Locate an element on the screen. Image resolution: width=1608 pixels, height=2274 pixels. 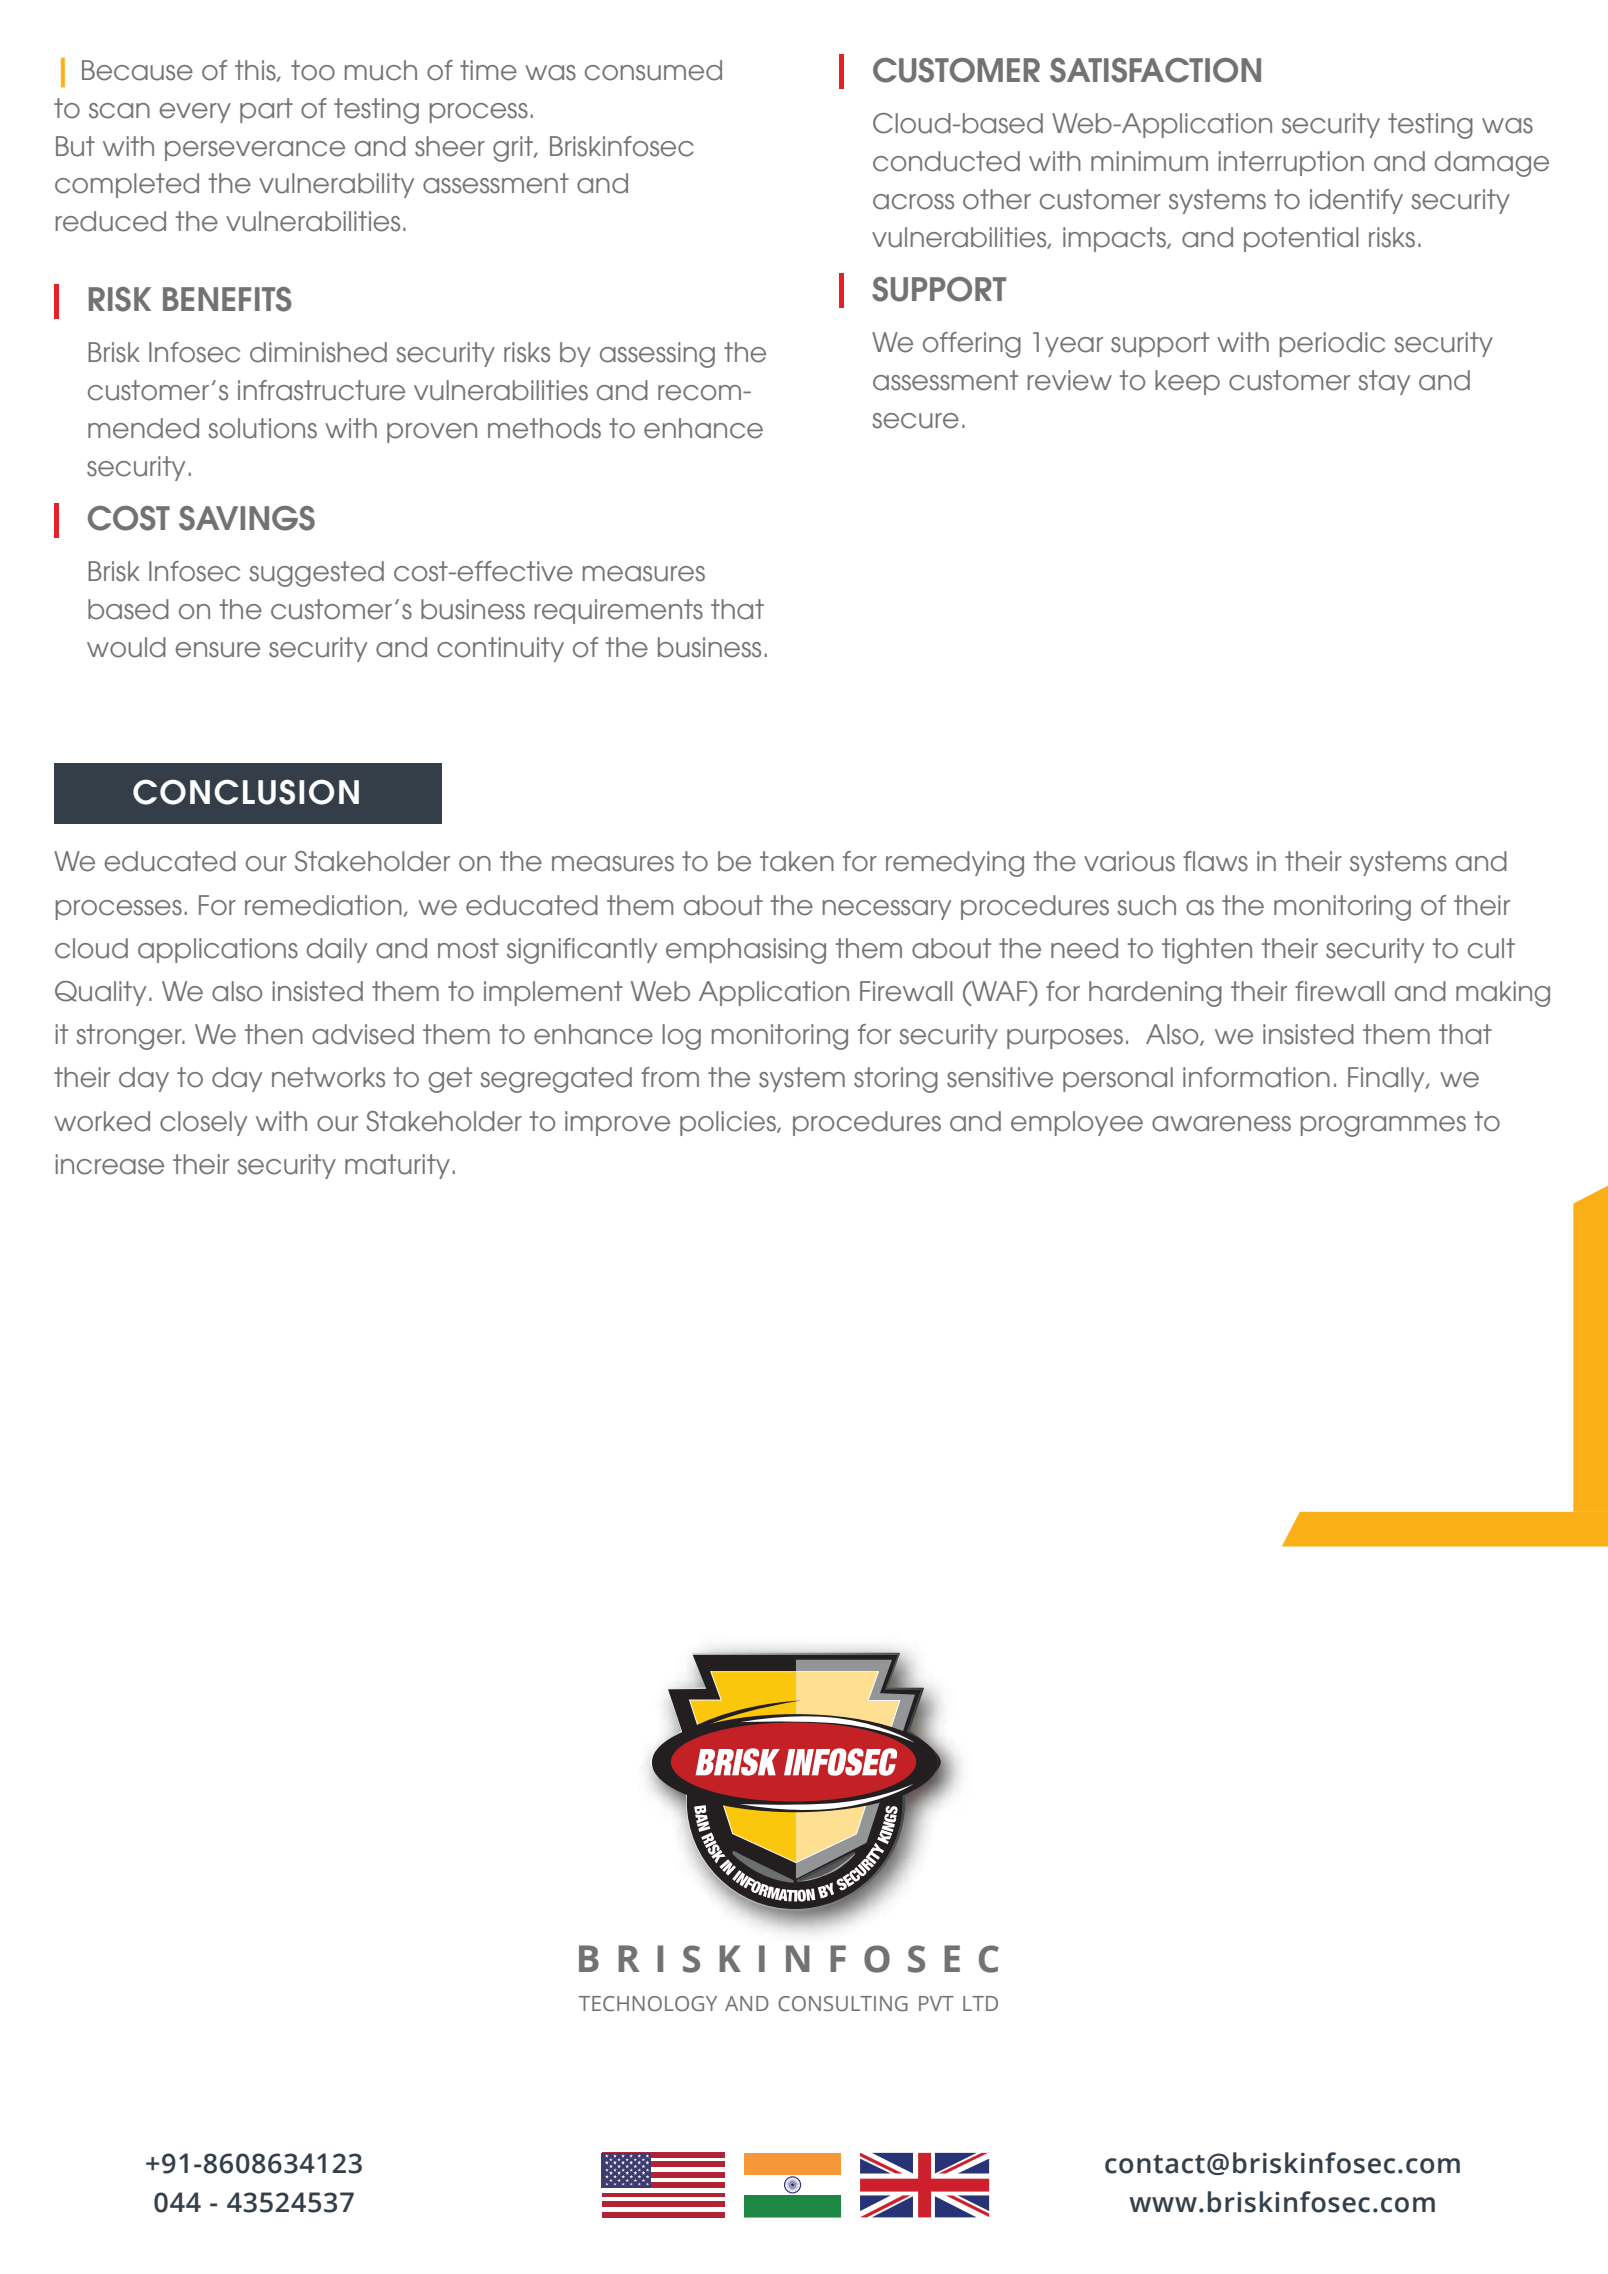
consumed is located at coordinates (653, 70).
